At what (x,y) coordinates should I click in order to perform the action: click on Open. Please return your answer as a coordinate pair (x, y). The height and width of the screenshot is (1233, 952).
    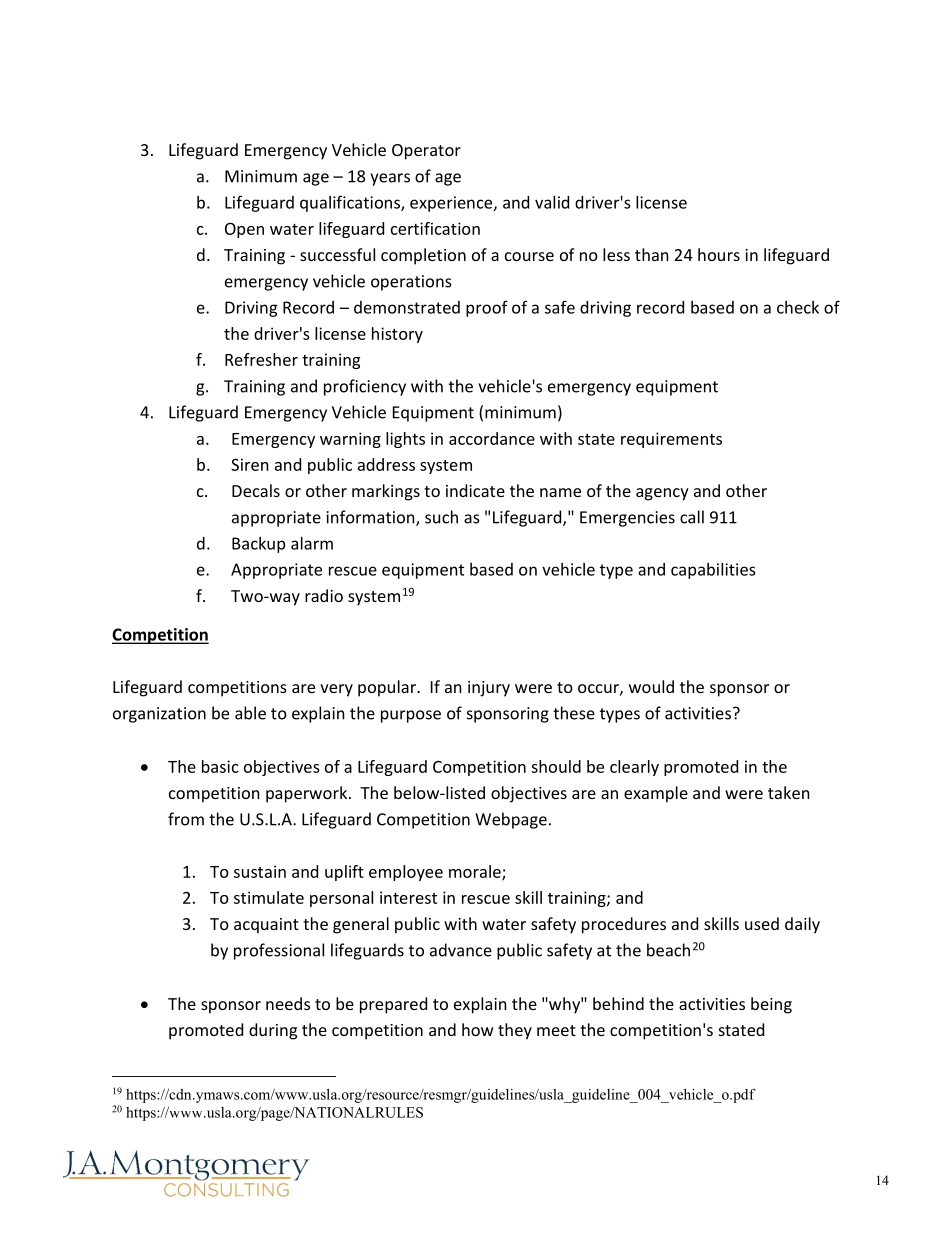
    Looking at the image, I should click on (244, 230).
